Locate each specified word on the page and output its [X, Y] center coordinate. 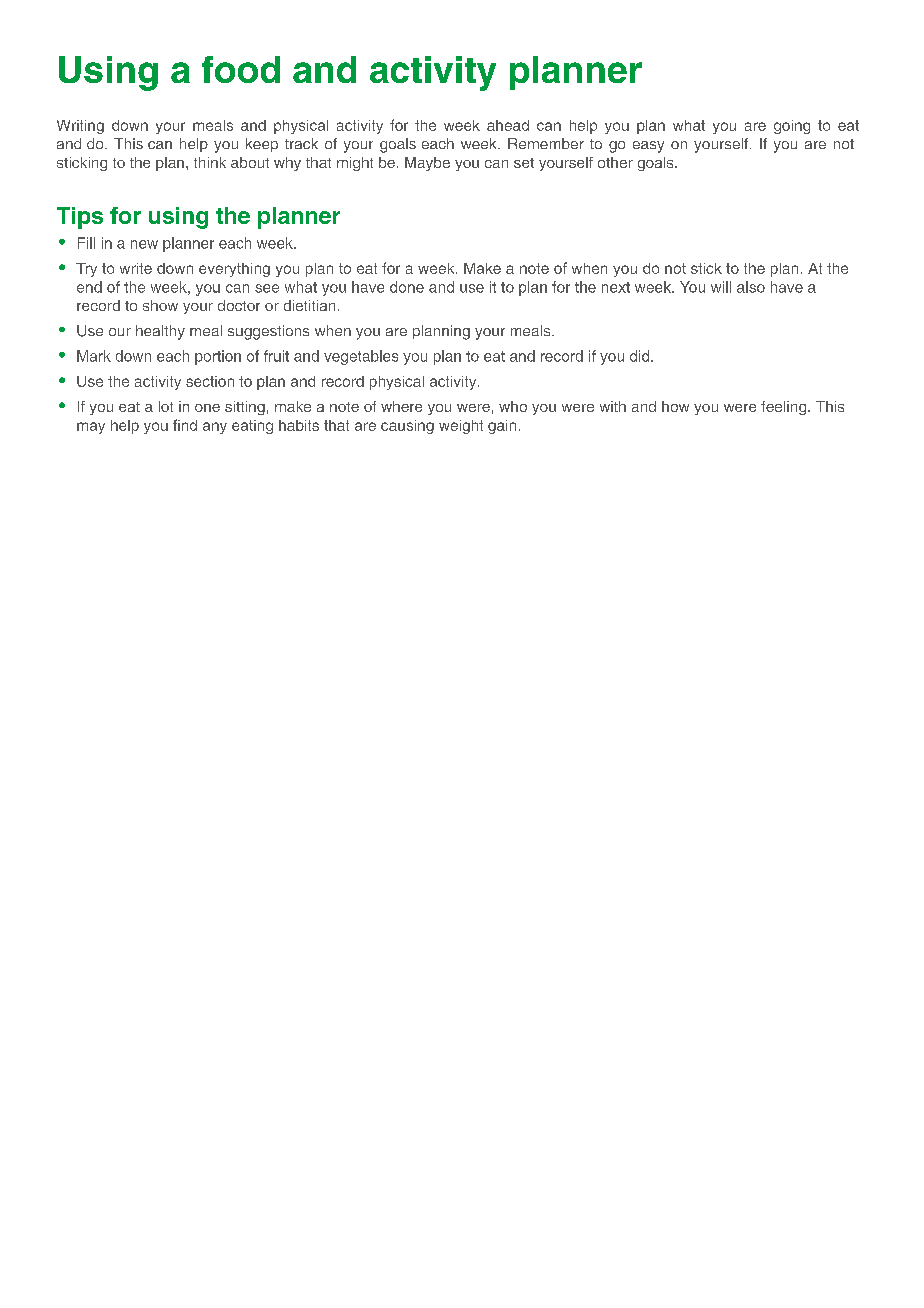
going [792, 127]
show [160, 305]
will [721, 287]
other [615, 162]
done [407, 287]
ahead [508, 125]
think [210, 162]
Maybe [427, 164]
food [241, 69]
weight [461, 427]
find [185, 425]
